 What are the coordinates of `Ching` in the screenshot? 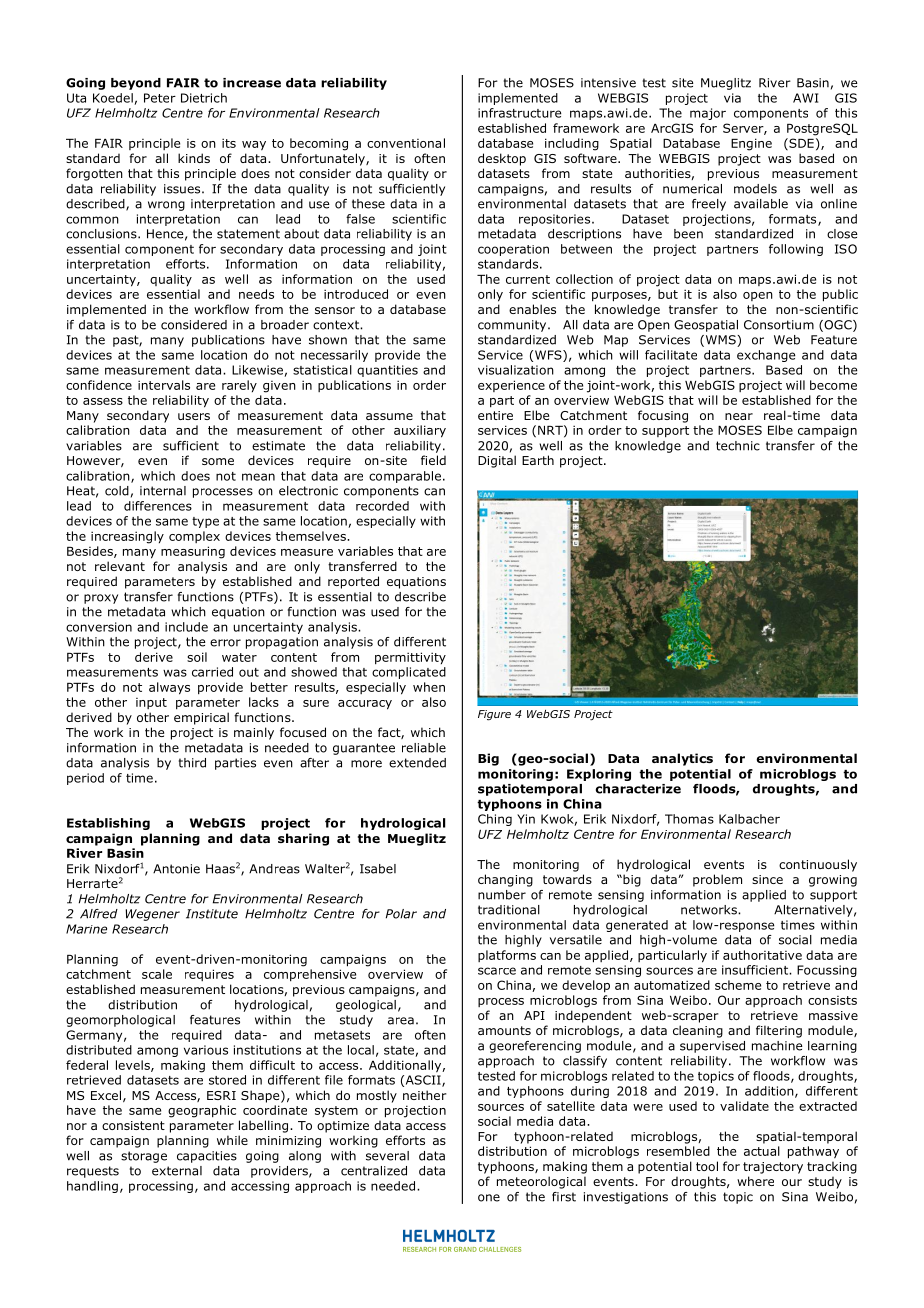 It's located at (495, 820).
